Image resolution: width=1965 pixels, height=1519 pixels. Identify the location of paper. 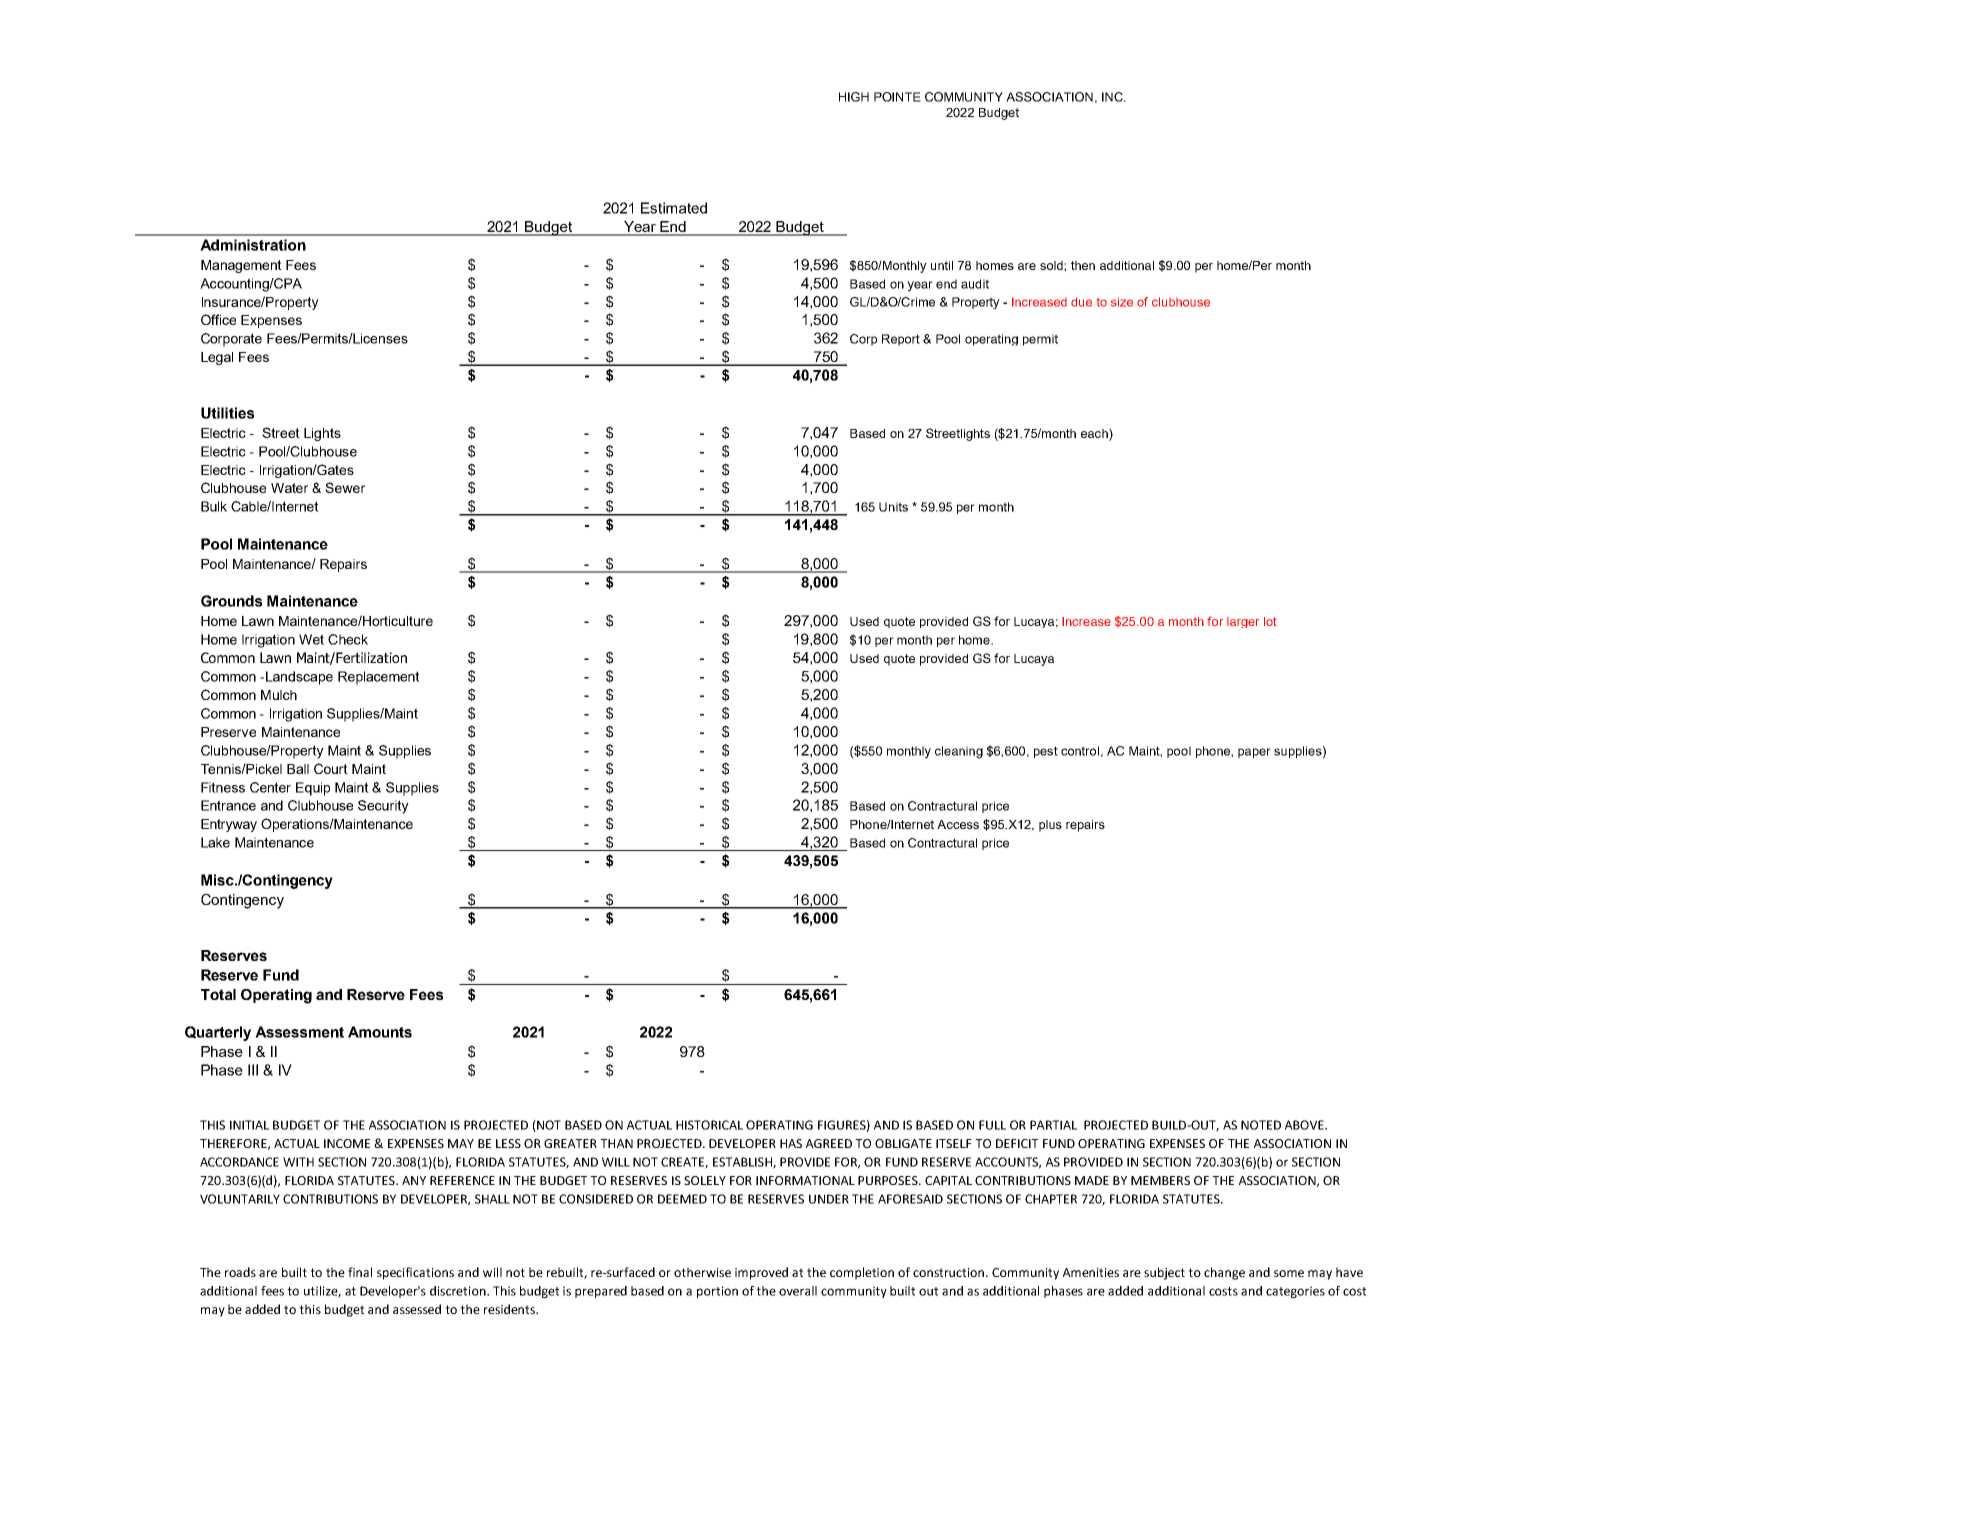
(1254, 753).
